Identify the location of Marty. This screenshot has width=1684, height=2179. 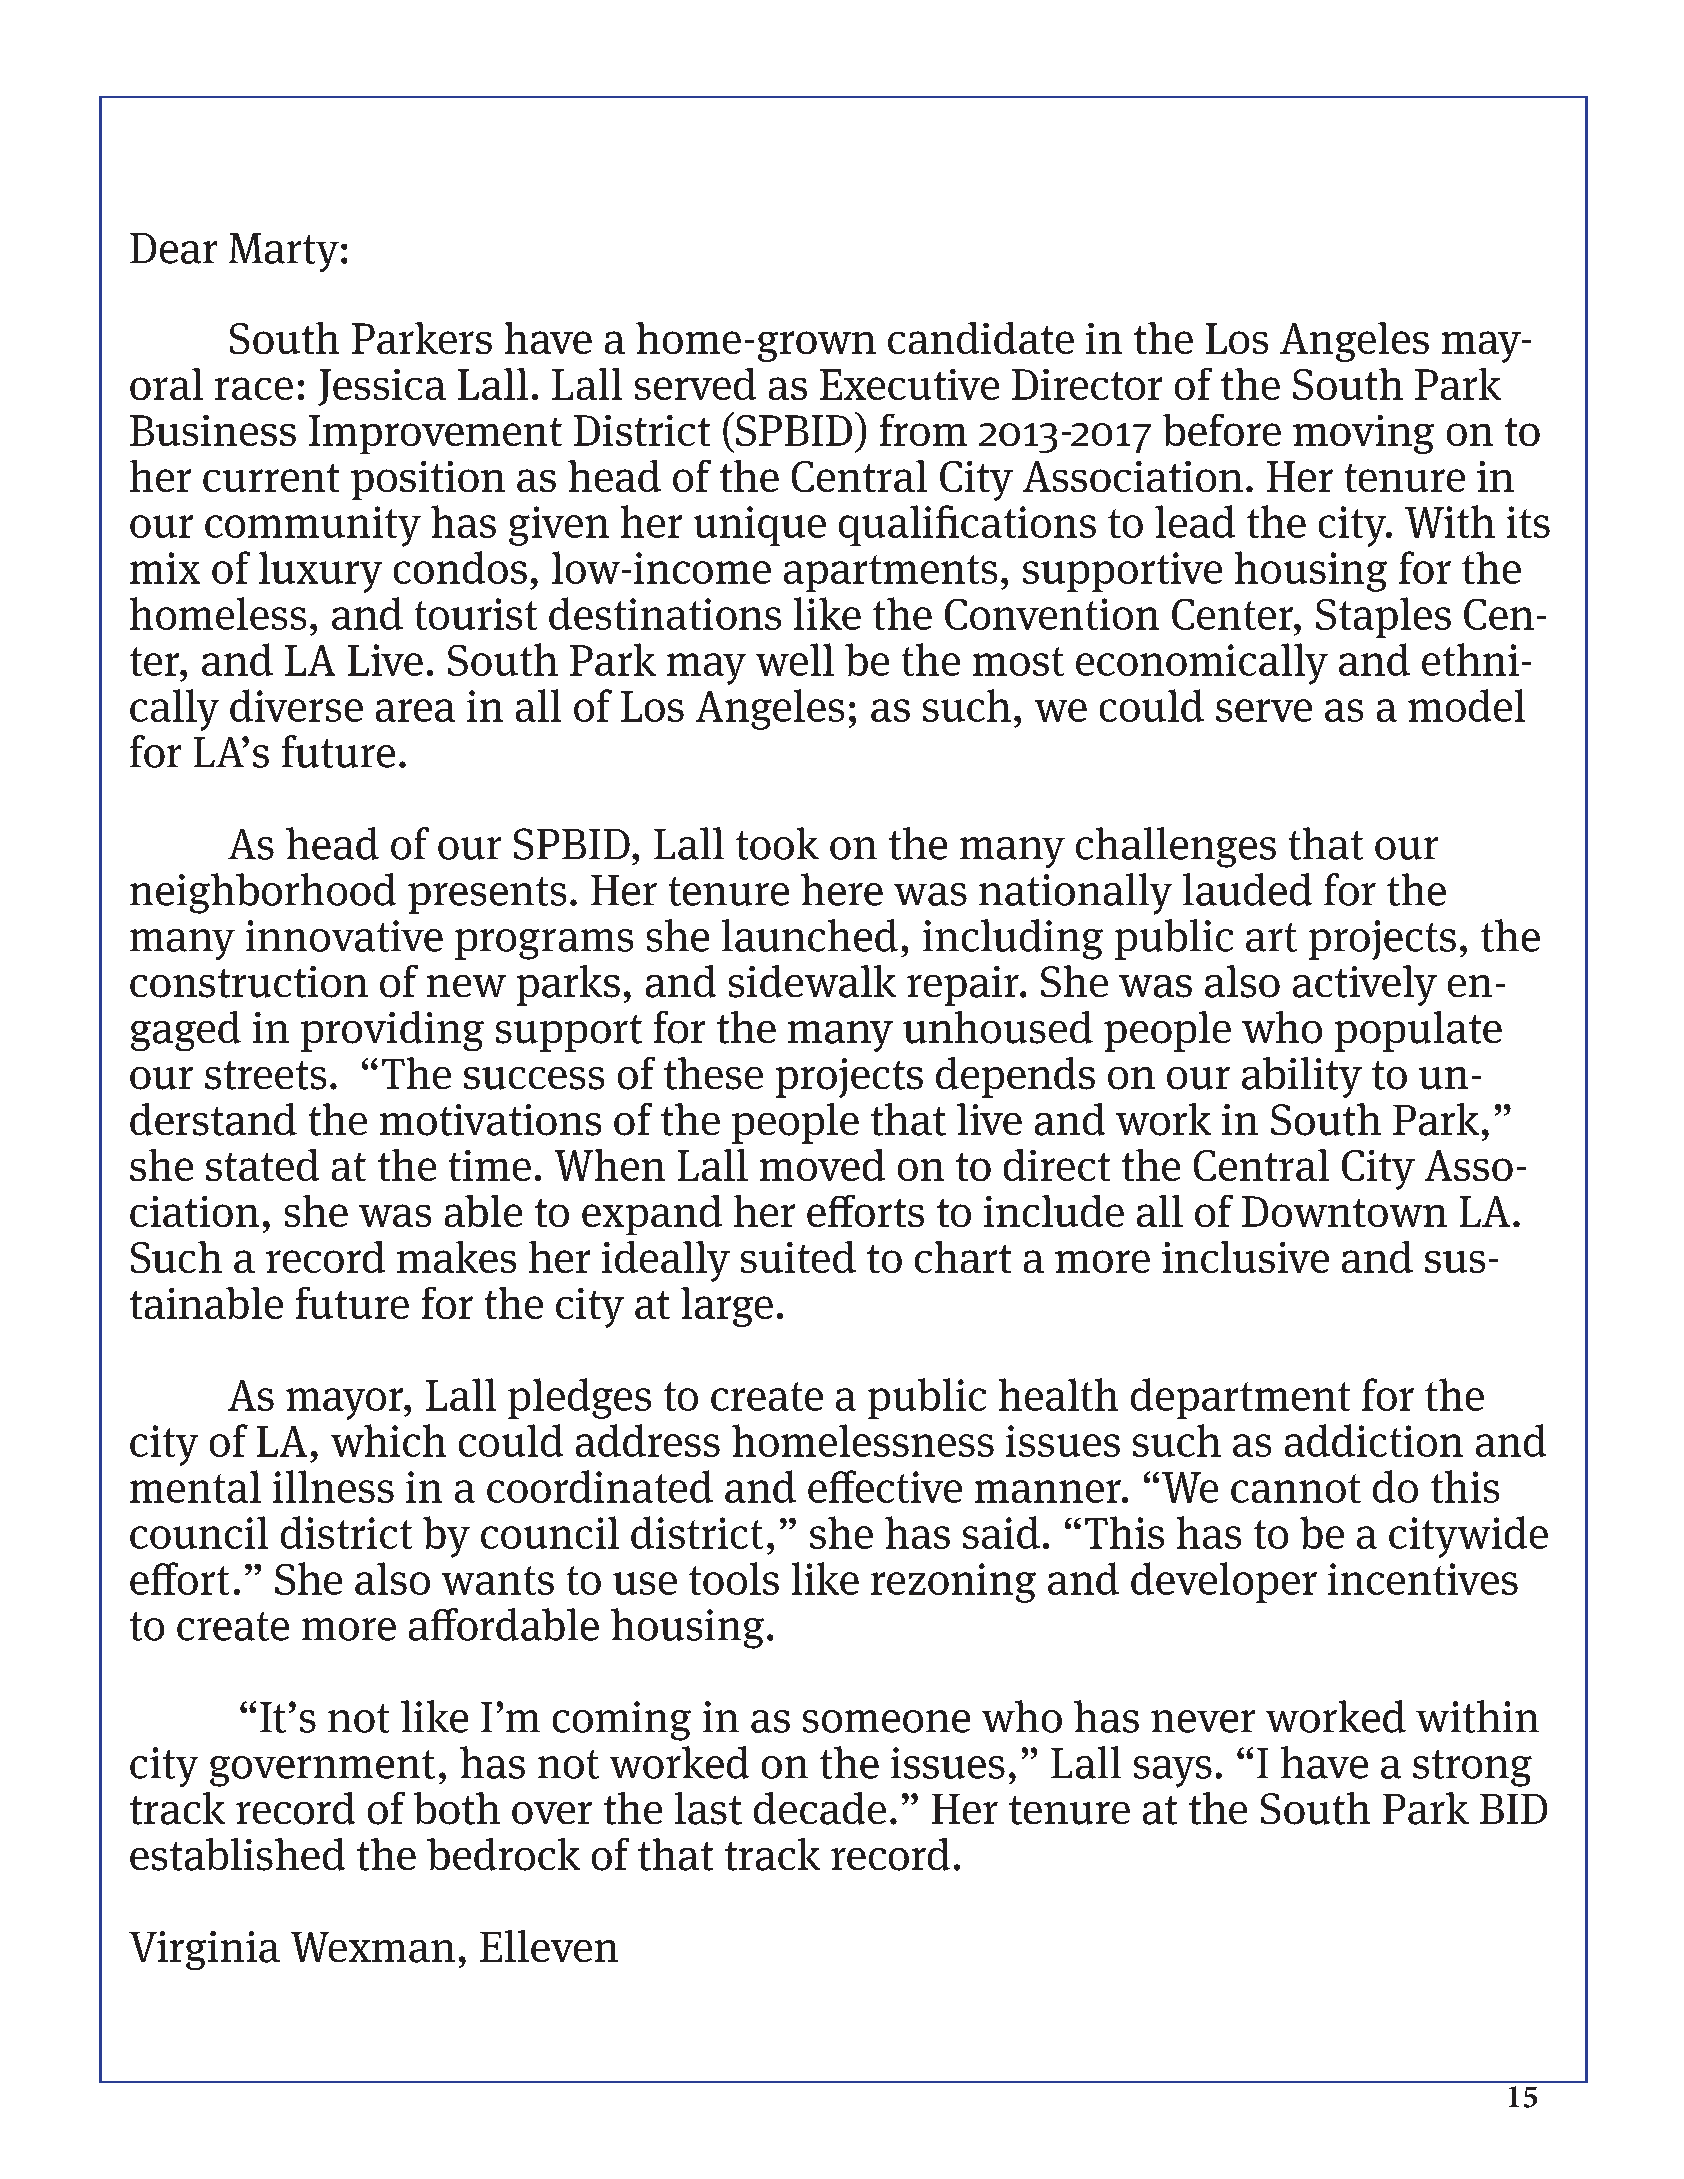
(284, 252).
